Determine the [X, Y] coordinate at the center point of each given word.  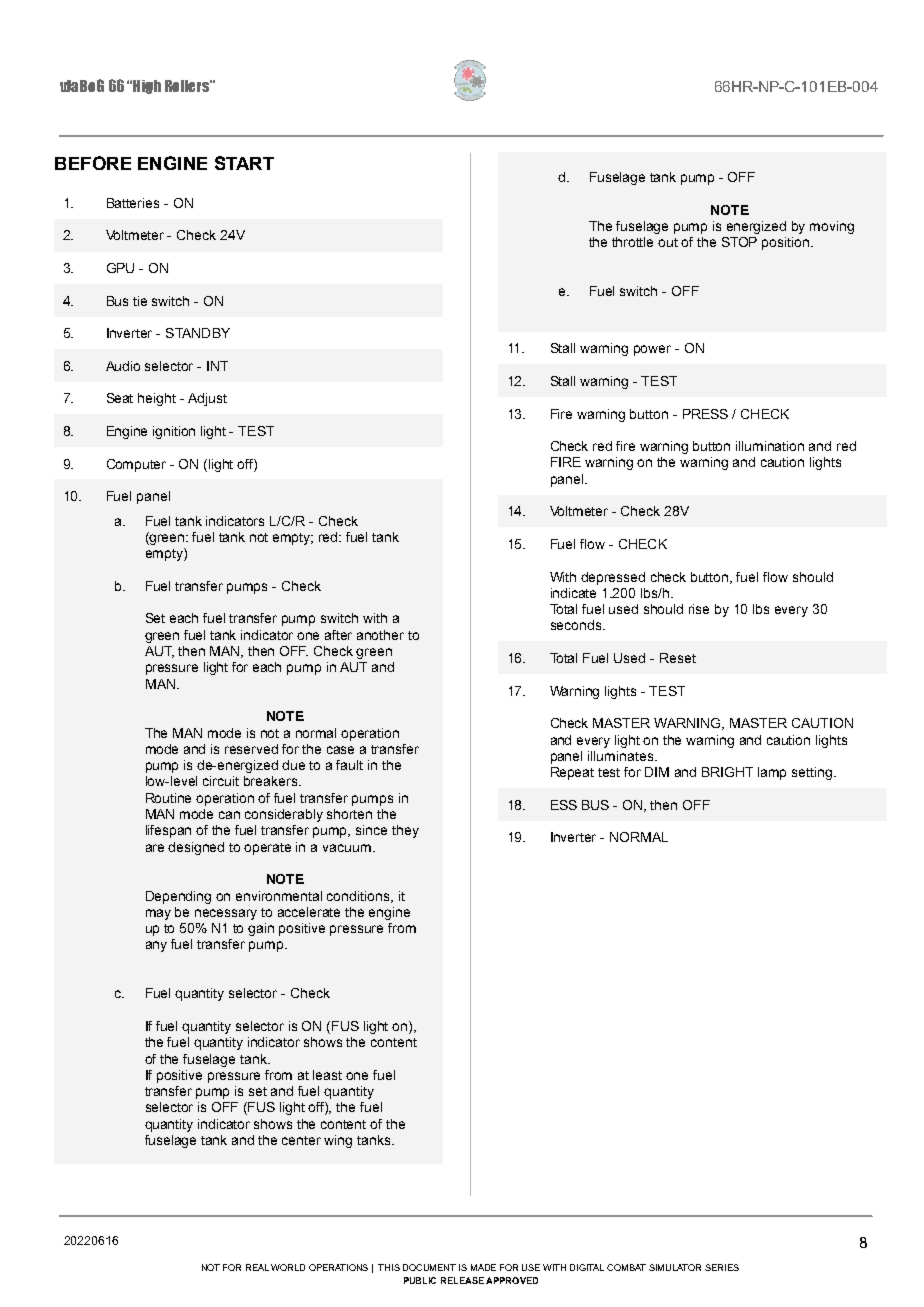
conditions [359, 897]
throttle [632, 242]
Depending [178, 897]
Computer [136, 465]
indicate [573, 593]
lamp [772, 773]
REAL [257, 1267]
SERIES [722, 1267]
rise [699, 609]
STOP [739, 242]
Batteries [133, 203]
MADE [483, 1267]
